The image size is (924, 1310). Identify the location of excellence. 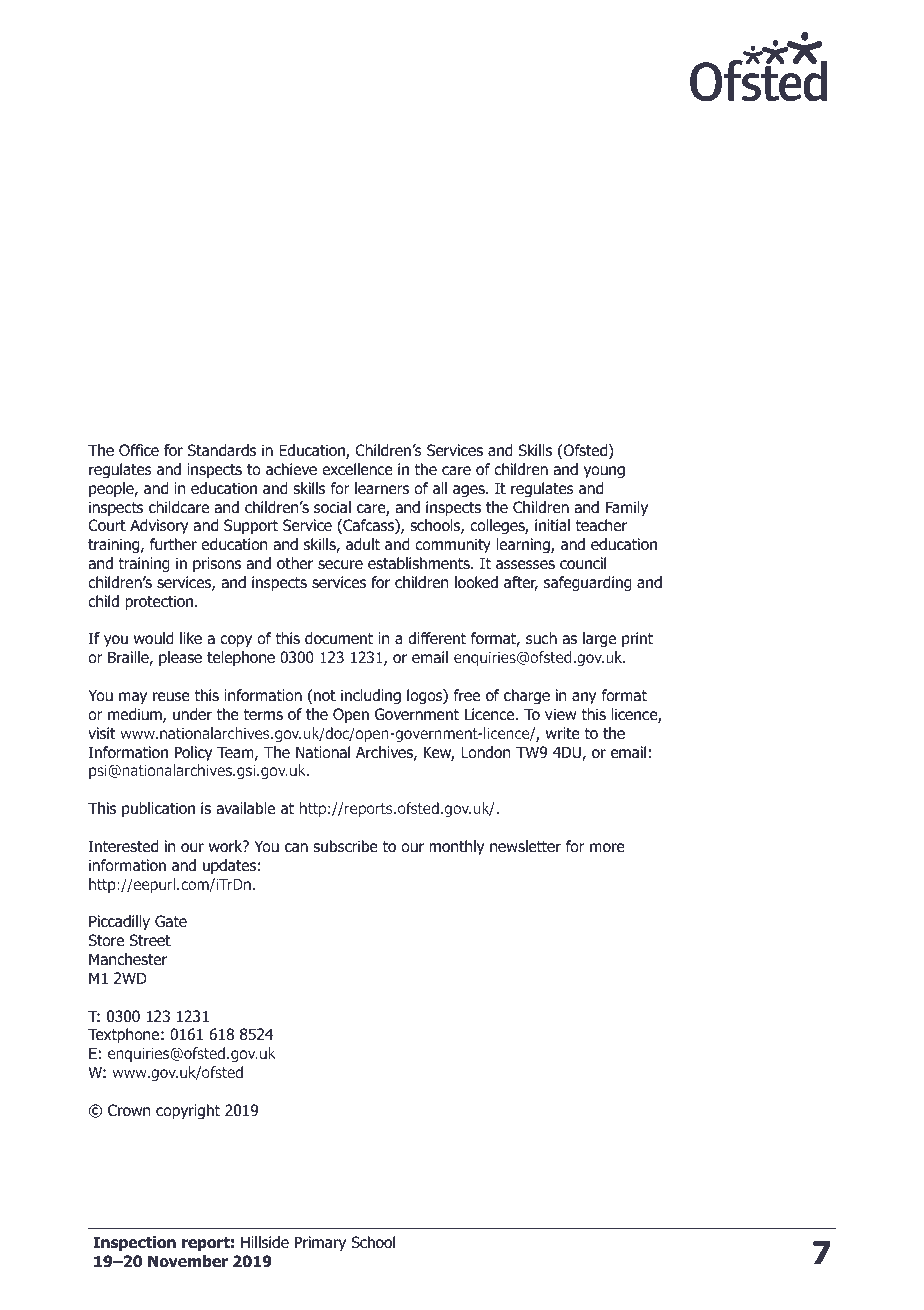
(357, 469).
